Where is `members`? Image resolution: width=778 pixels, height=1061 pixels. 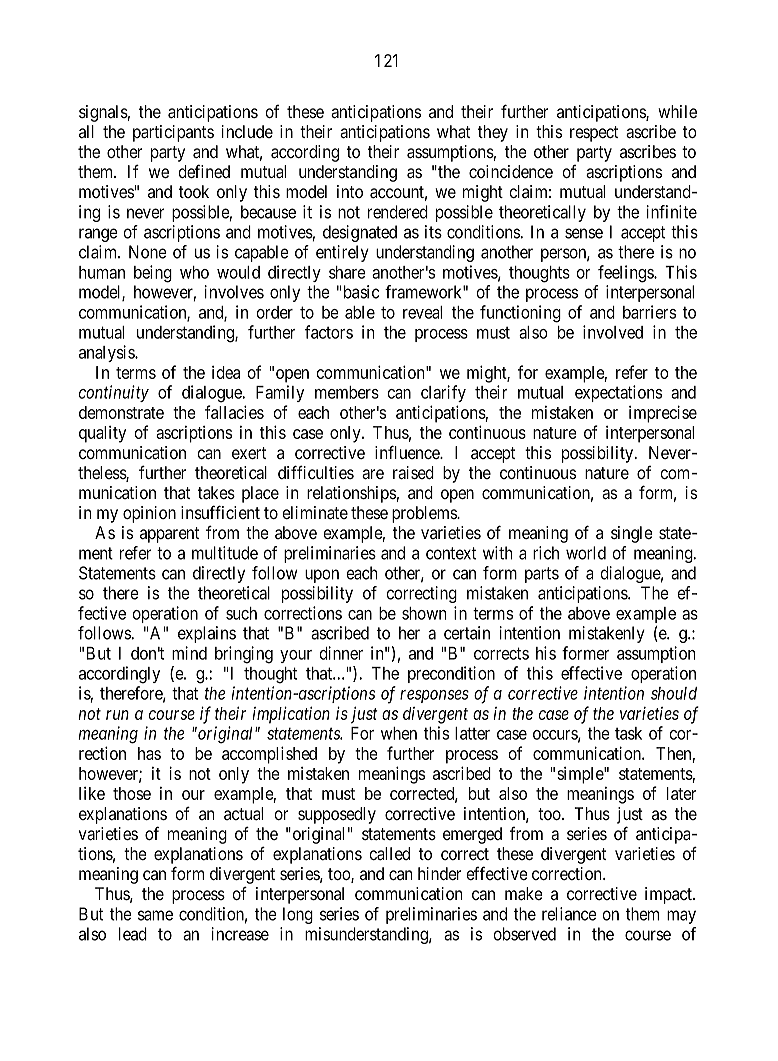 members is located at coordinates (347, 392).
